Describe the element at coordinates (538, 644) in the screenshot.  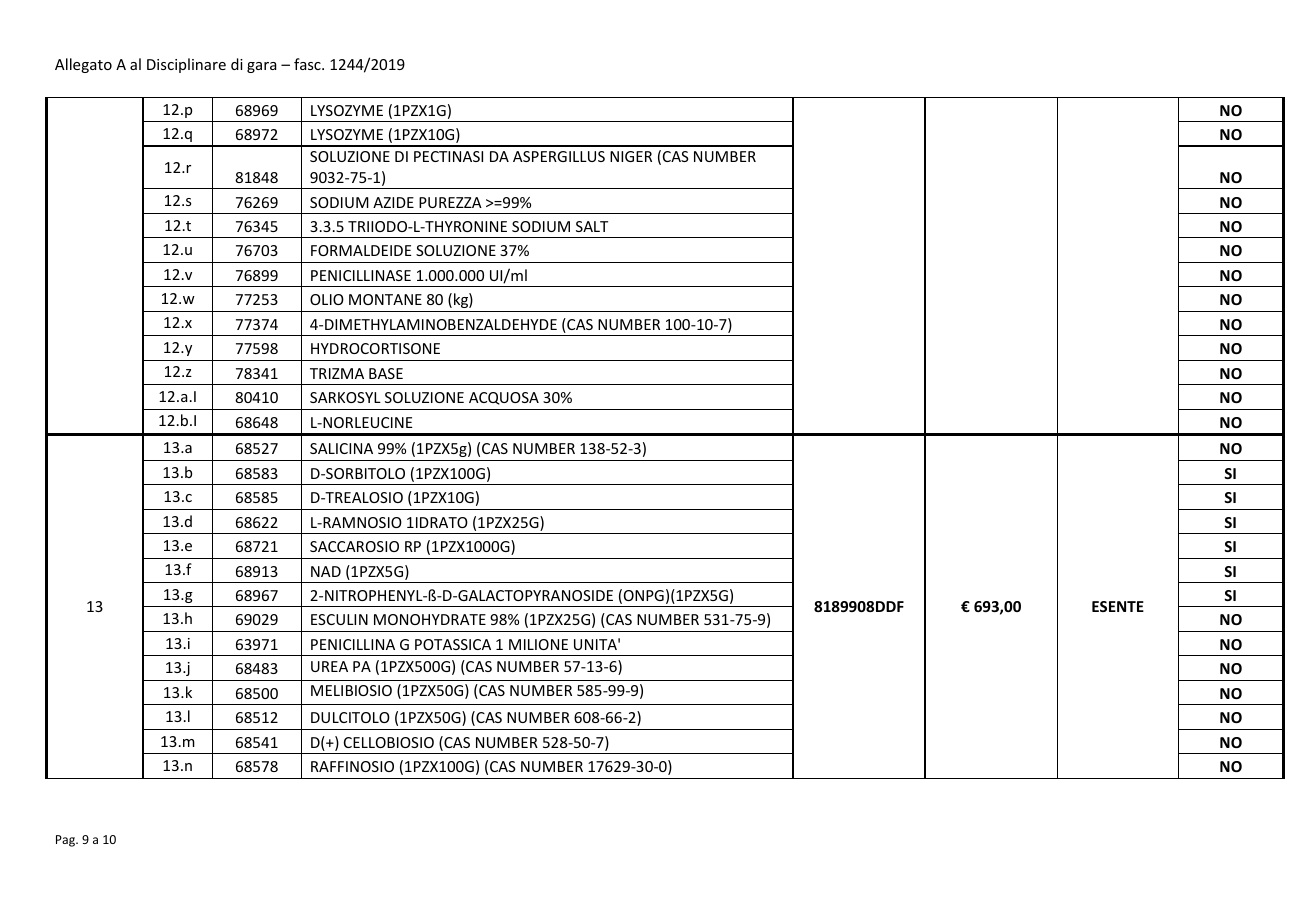
I see `MILIONE` at that location.
